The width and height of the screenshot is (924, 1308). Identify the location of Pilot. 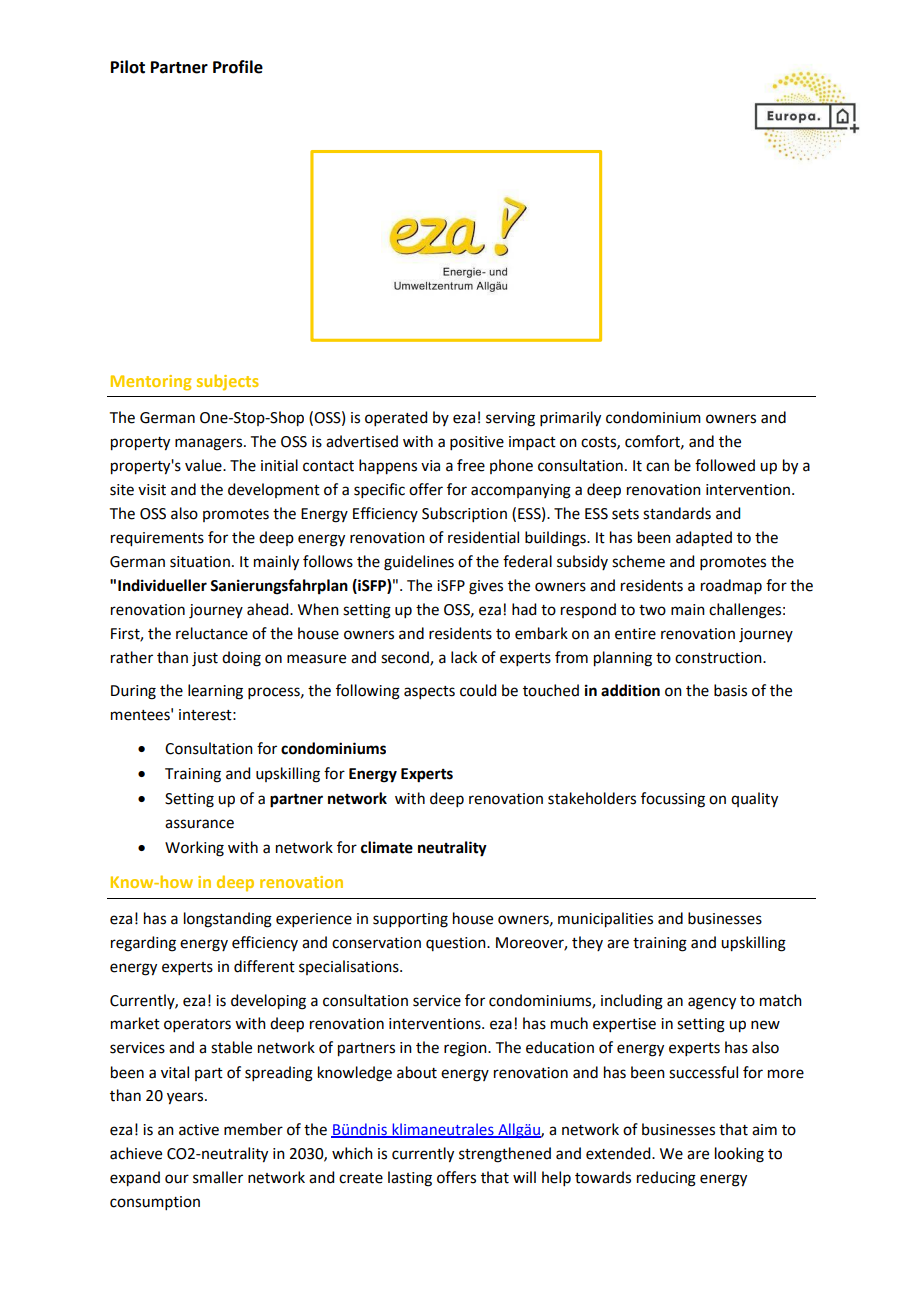
(128, 67).
